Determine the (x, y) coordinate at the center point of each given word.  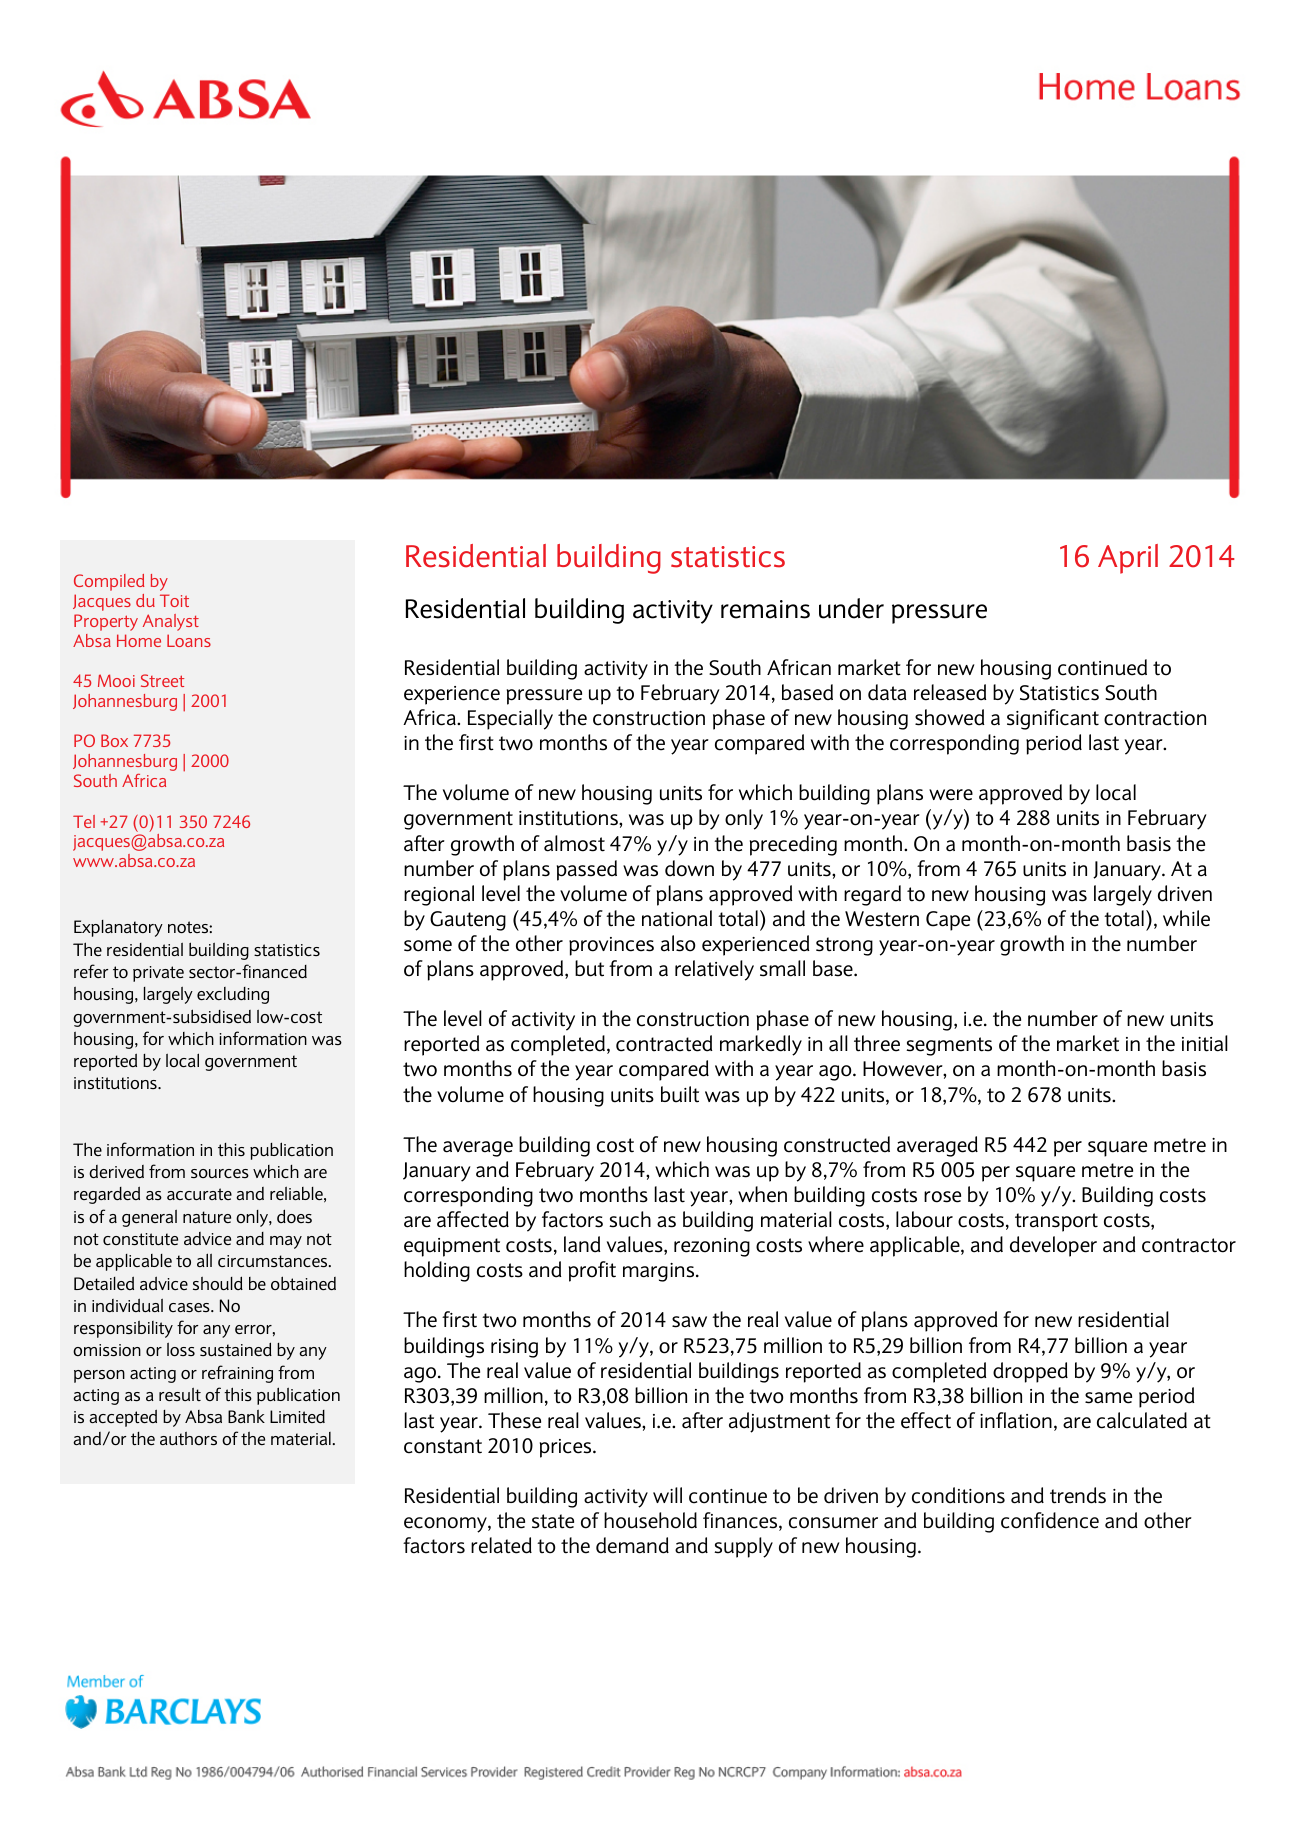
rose (942, 1197)
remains (765, 609)
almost (574, 843)
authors (188, 1438)
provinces (611, 946)
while (1186, 918)
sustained (236, 1349)
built (680, 1094)
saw (689, 1322)
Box (114, 740)
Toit (174, 600)
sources (220, 1173)
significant (1053, 719)
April (1128, 559)
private (158, 974)
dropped (1030, 1372)
